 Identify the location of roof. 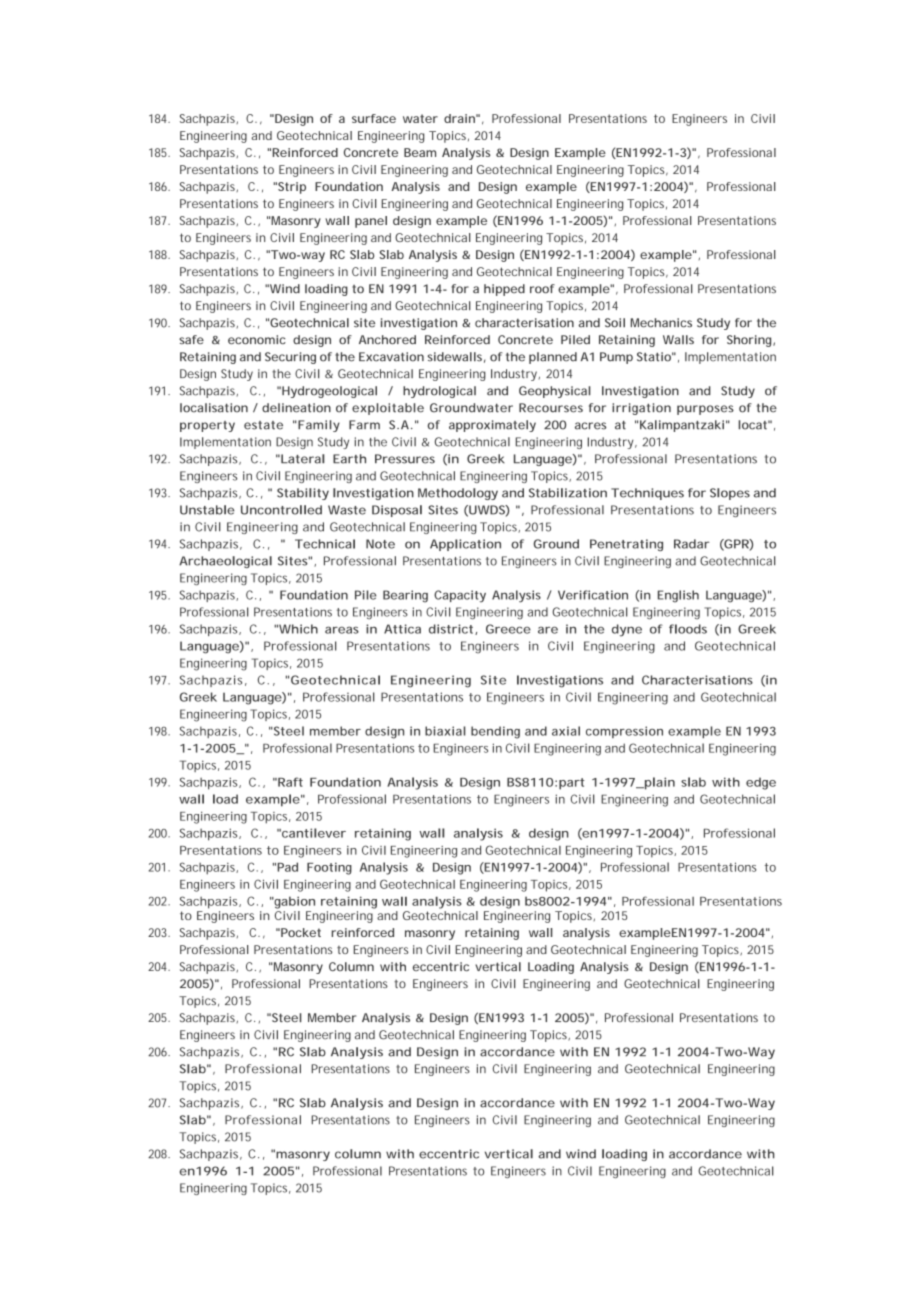
(542, 289).
